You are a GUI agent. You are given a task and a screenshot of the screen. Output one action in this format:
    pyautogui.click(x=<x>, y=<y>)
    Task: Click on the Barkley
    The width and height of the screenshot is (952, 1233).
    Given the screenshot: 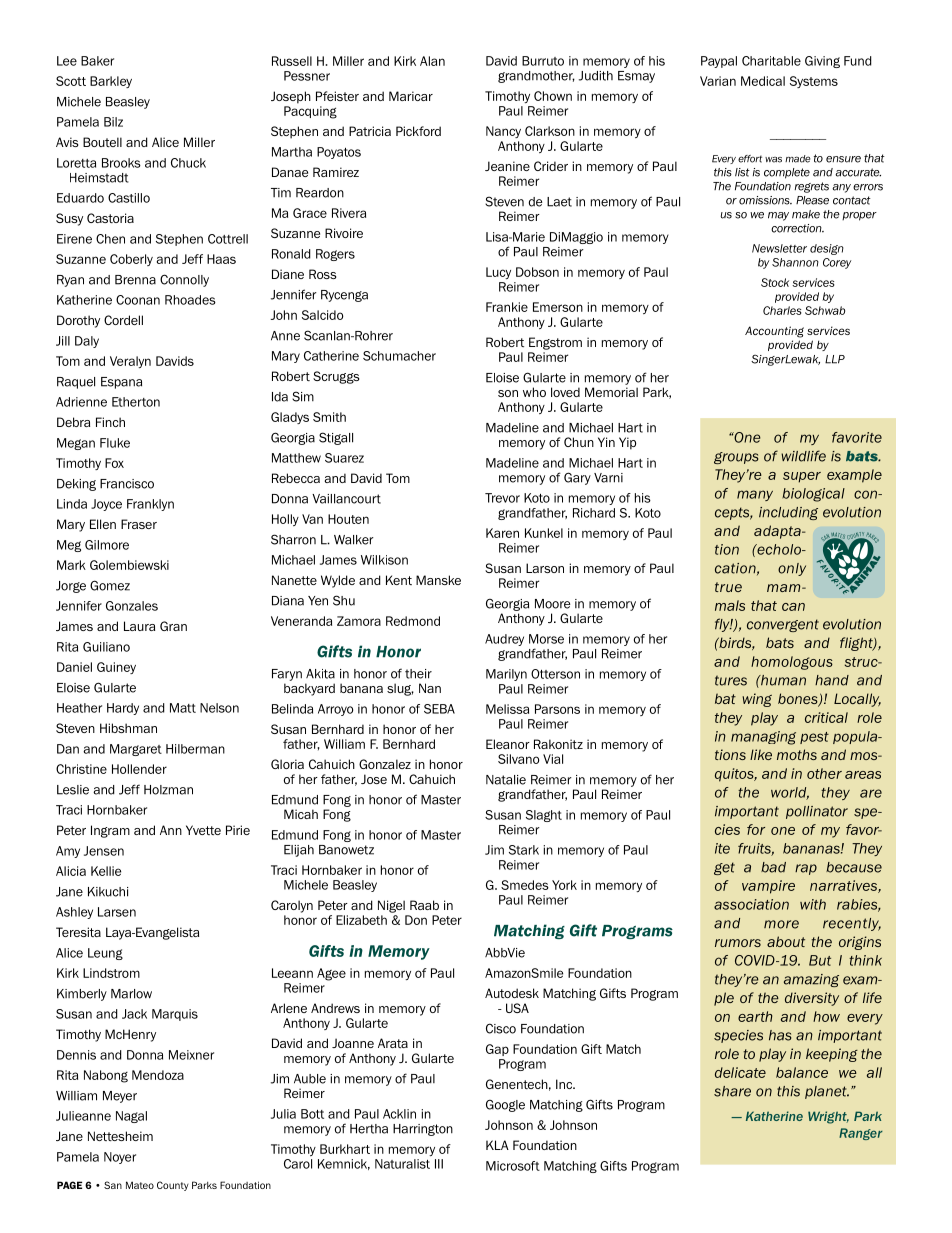 What is the action you would take?
    pyautogui.click(x=111, y=82)
